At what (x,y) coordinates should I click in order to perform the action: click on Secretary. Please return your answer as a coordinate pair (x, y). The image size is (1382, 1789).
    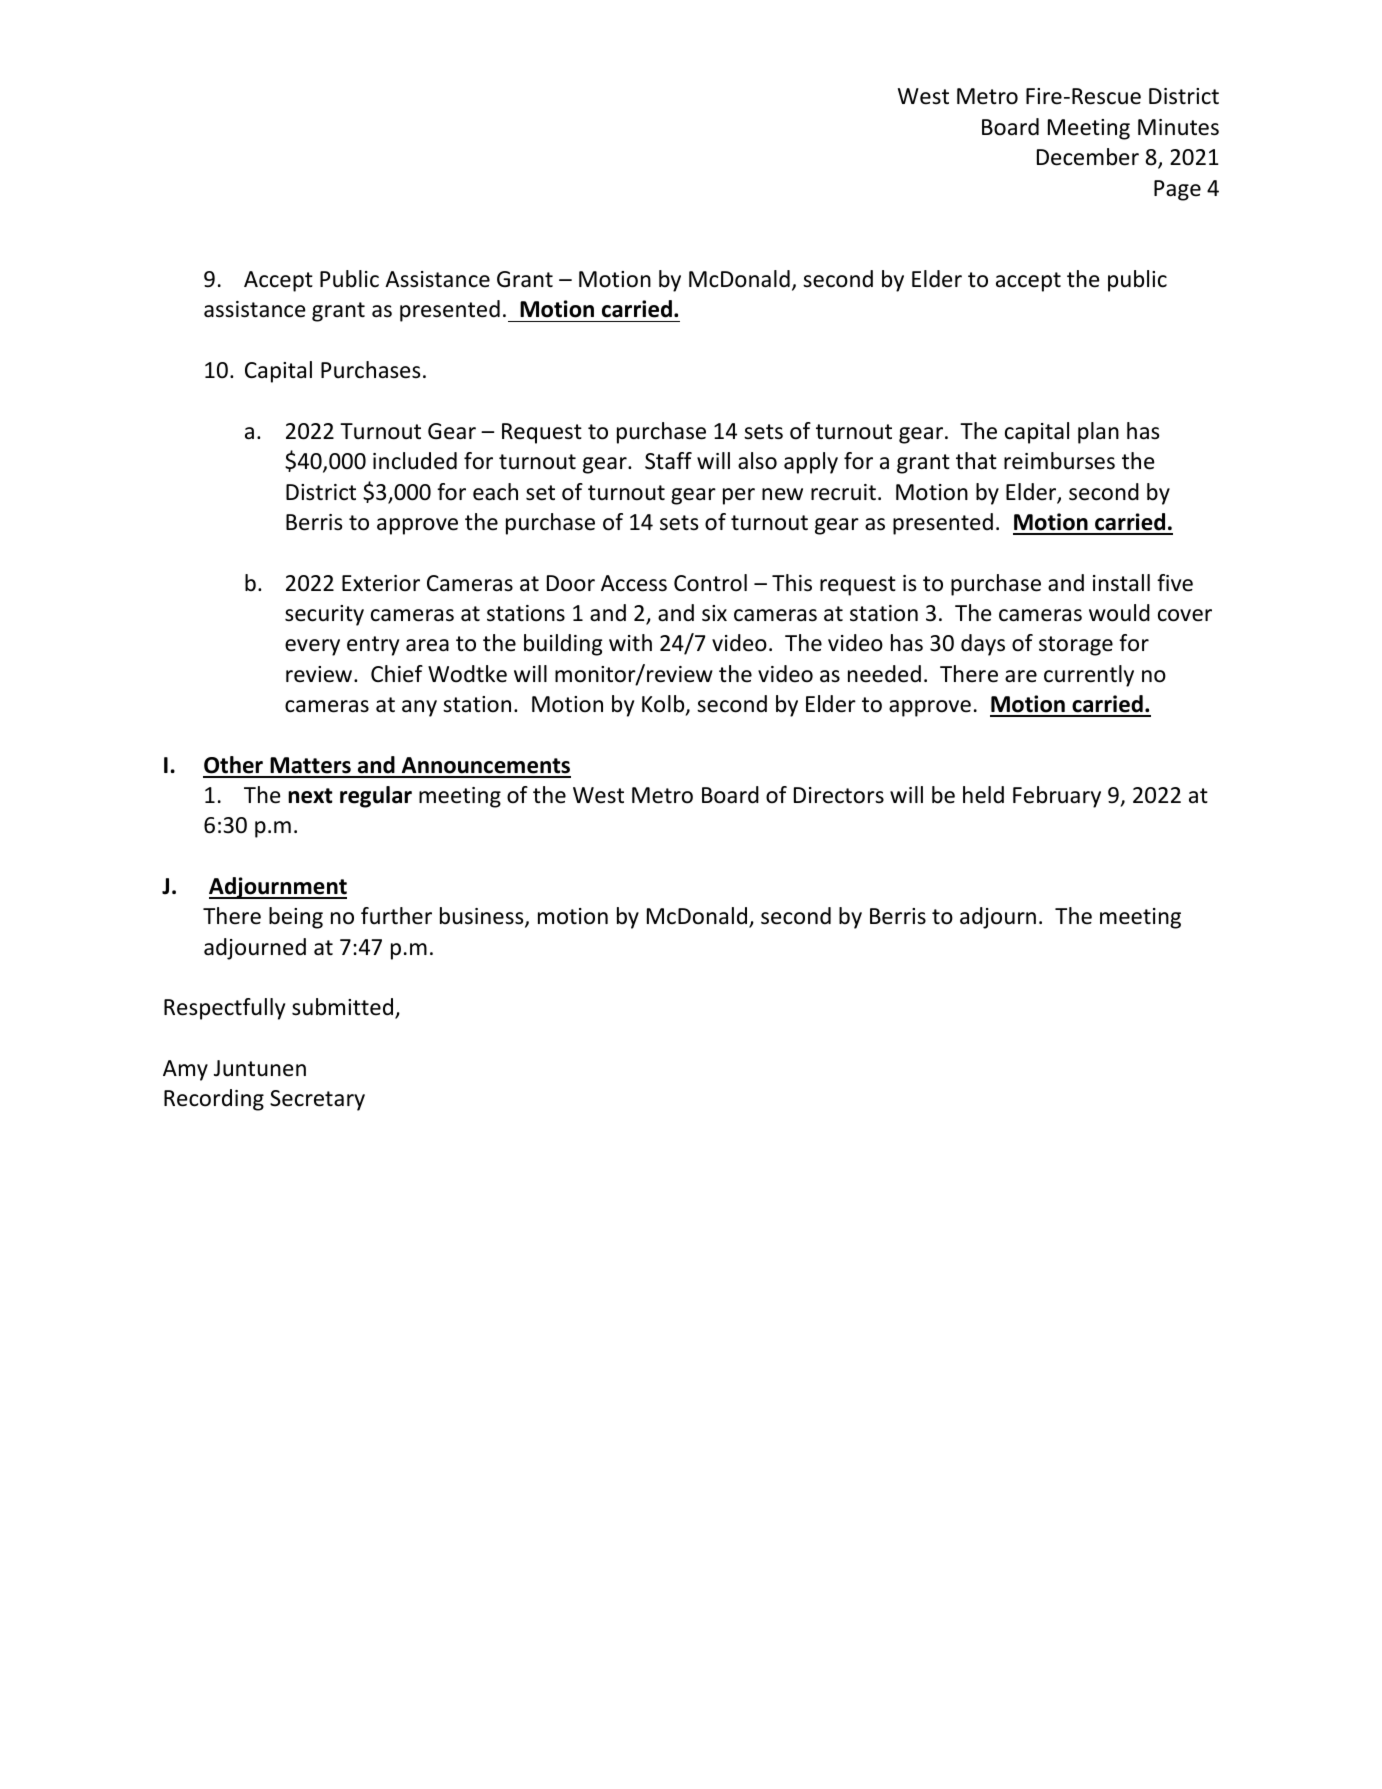
    Looking at the image, I should click on (317, 1100).
